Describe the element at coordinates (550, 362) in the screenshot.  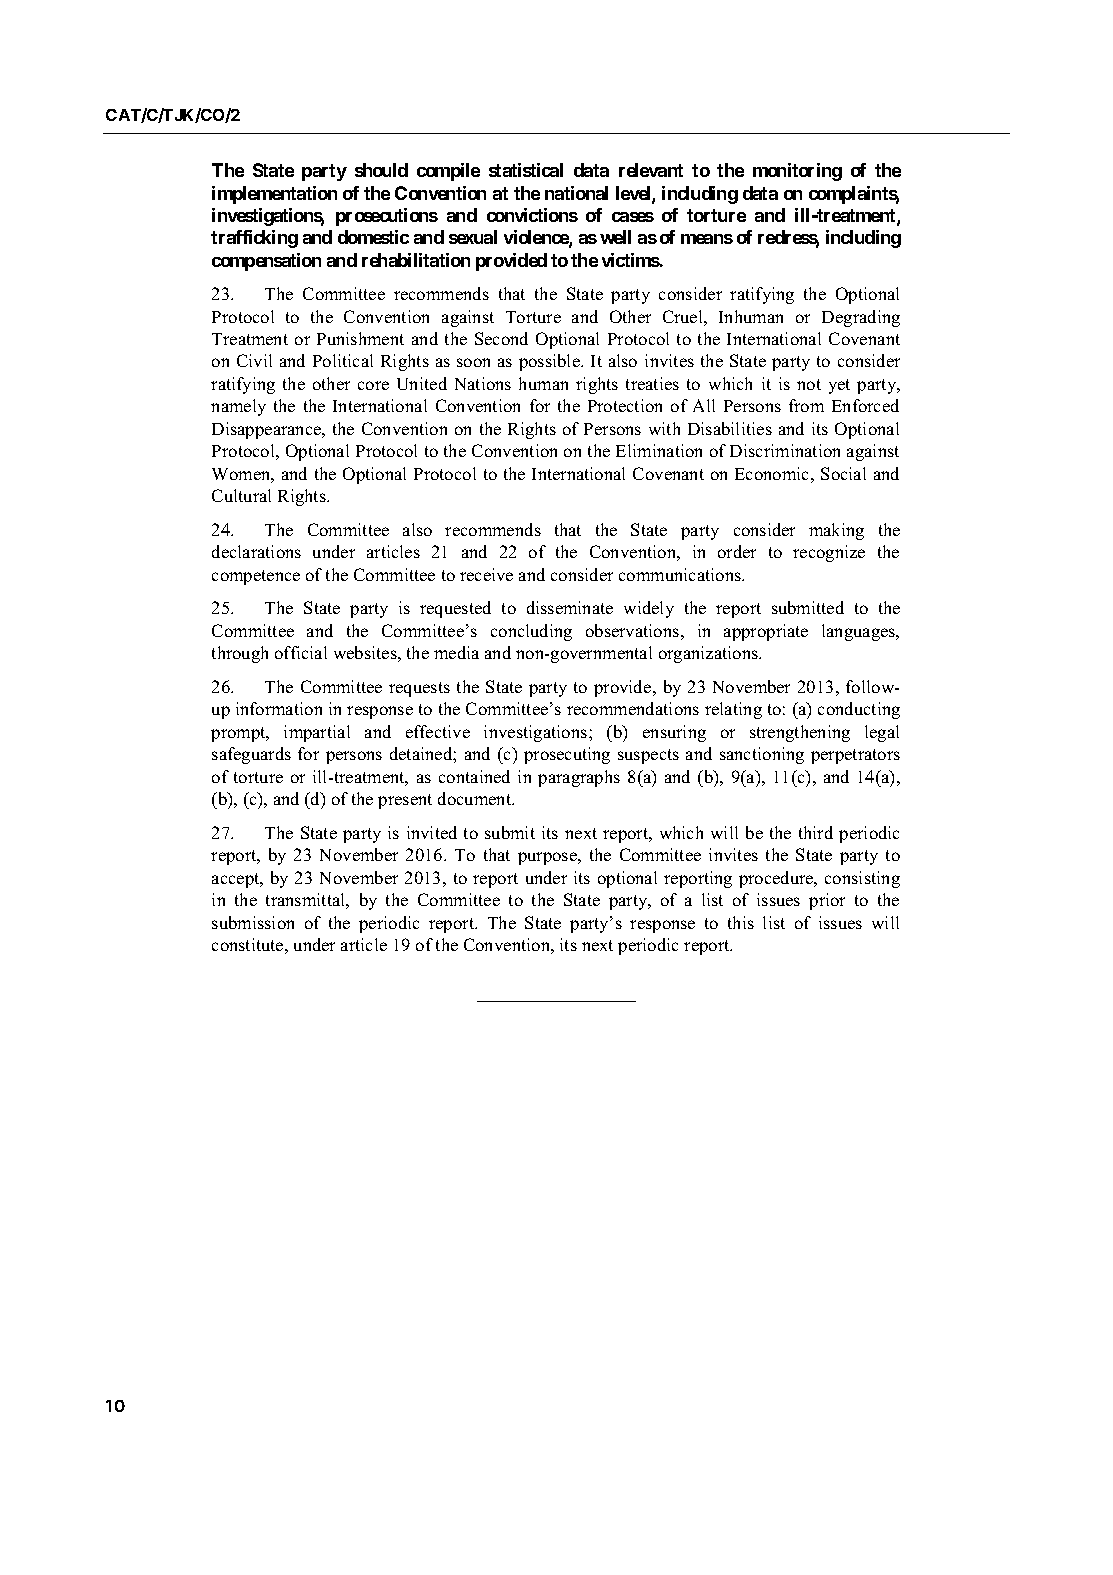
I see `possible` at that location.
